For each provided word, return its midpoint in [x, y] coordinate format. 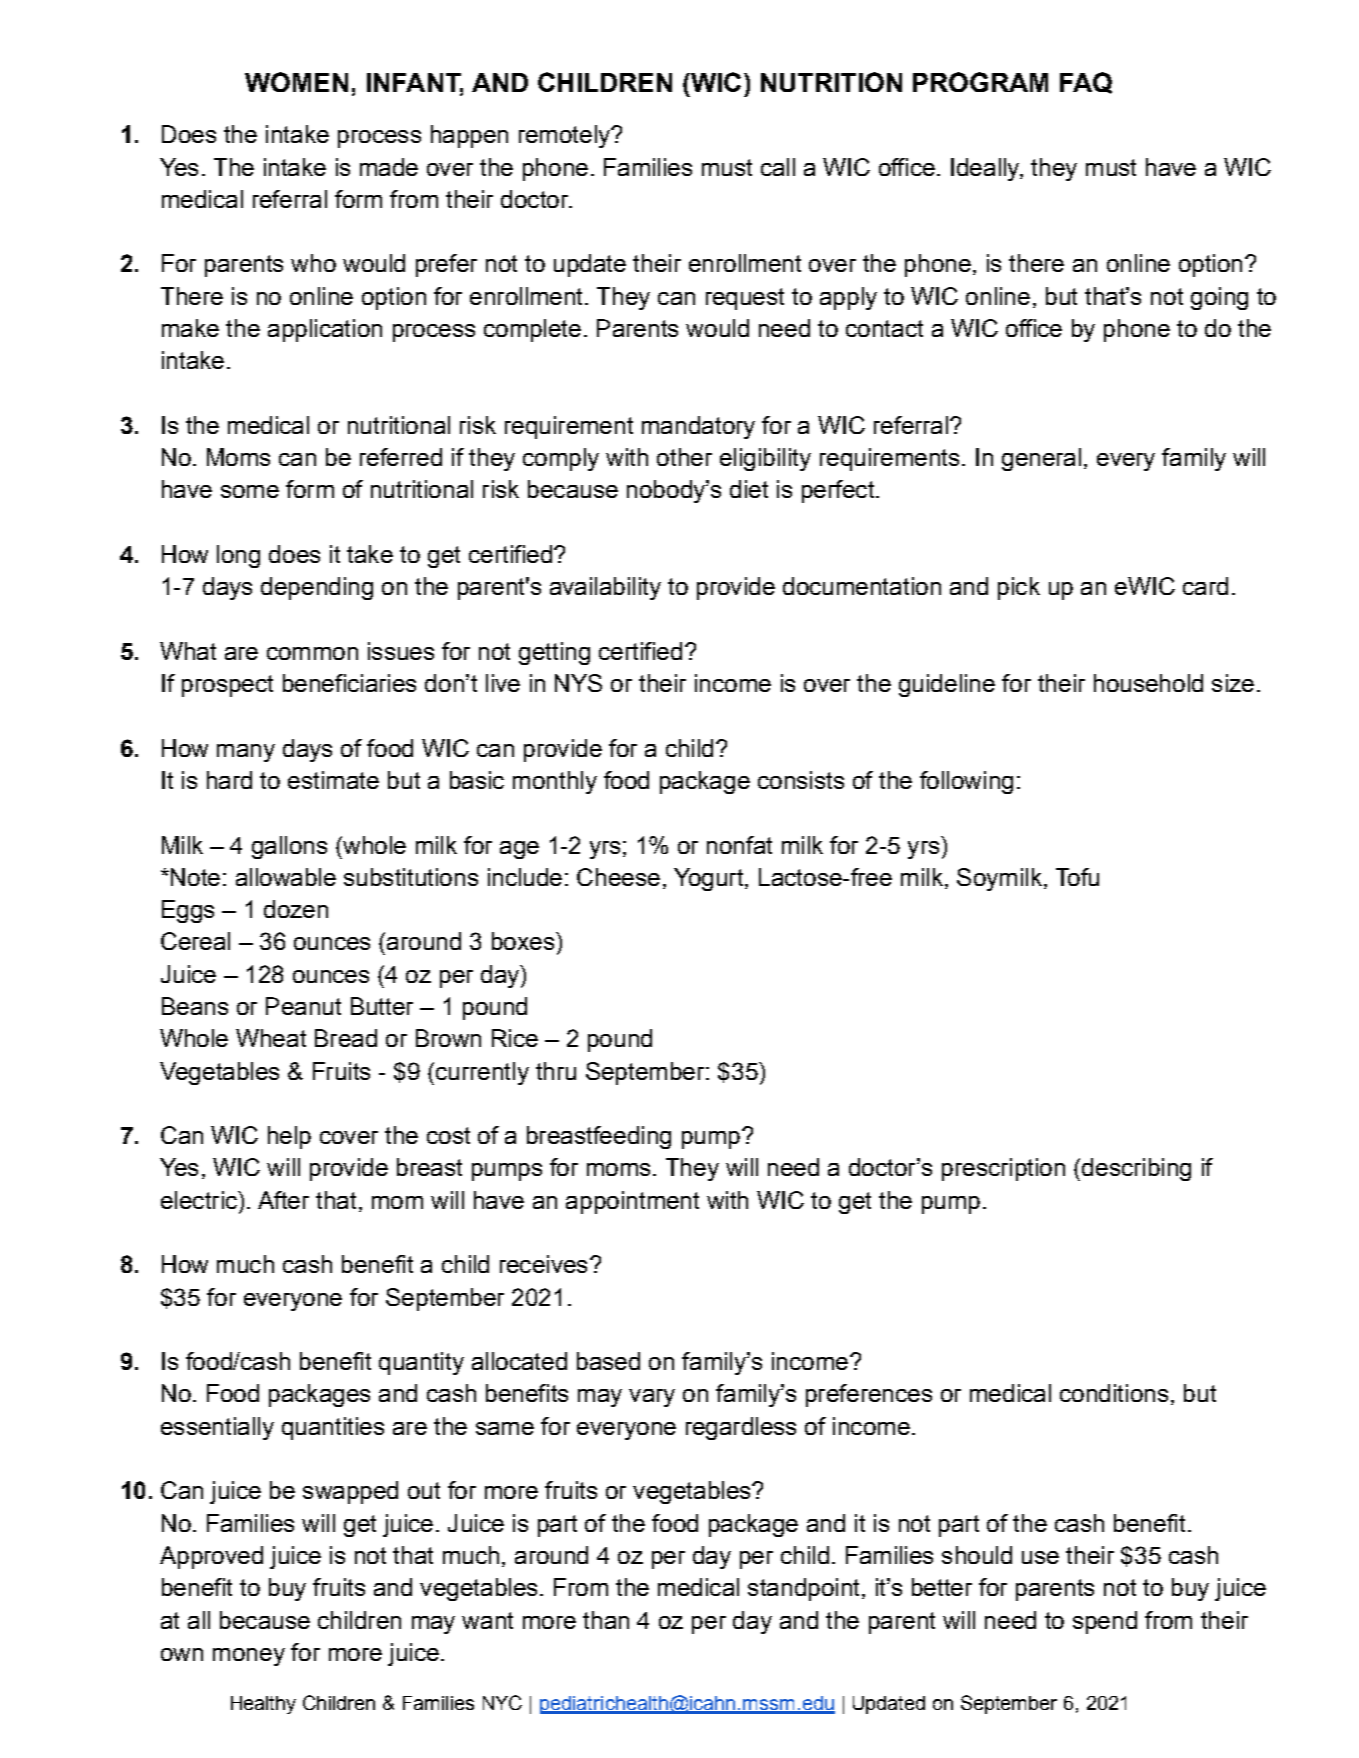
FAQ [1086, 83]
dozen [296, 909]
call [778, 167]
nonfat [739, 845]
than [606, 1620]
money [249, 1657]
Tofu [1077, 877]
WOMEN [296, 82]
